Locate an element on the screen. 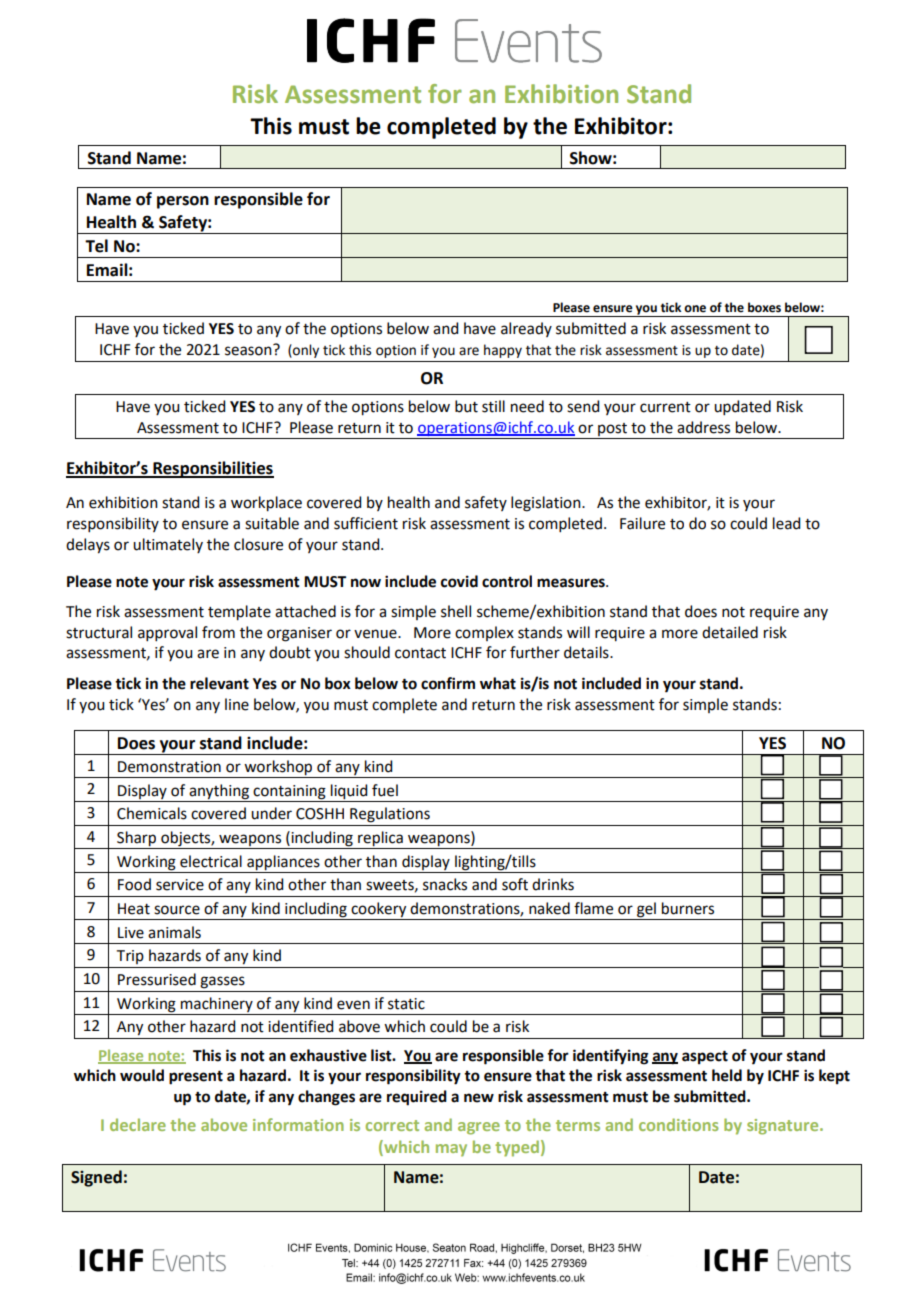  declare is located at coordinates (138, 1124).
